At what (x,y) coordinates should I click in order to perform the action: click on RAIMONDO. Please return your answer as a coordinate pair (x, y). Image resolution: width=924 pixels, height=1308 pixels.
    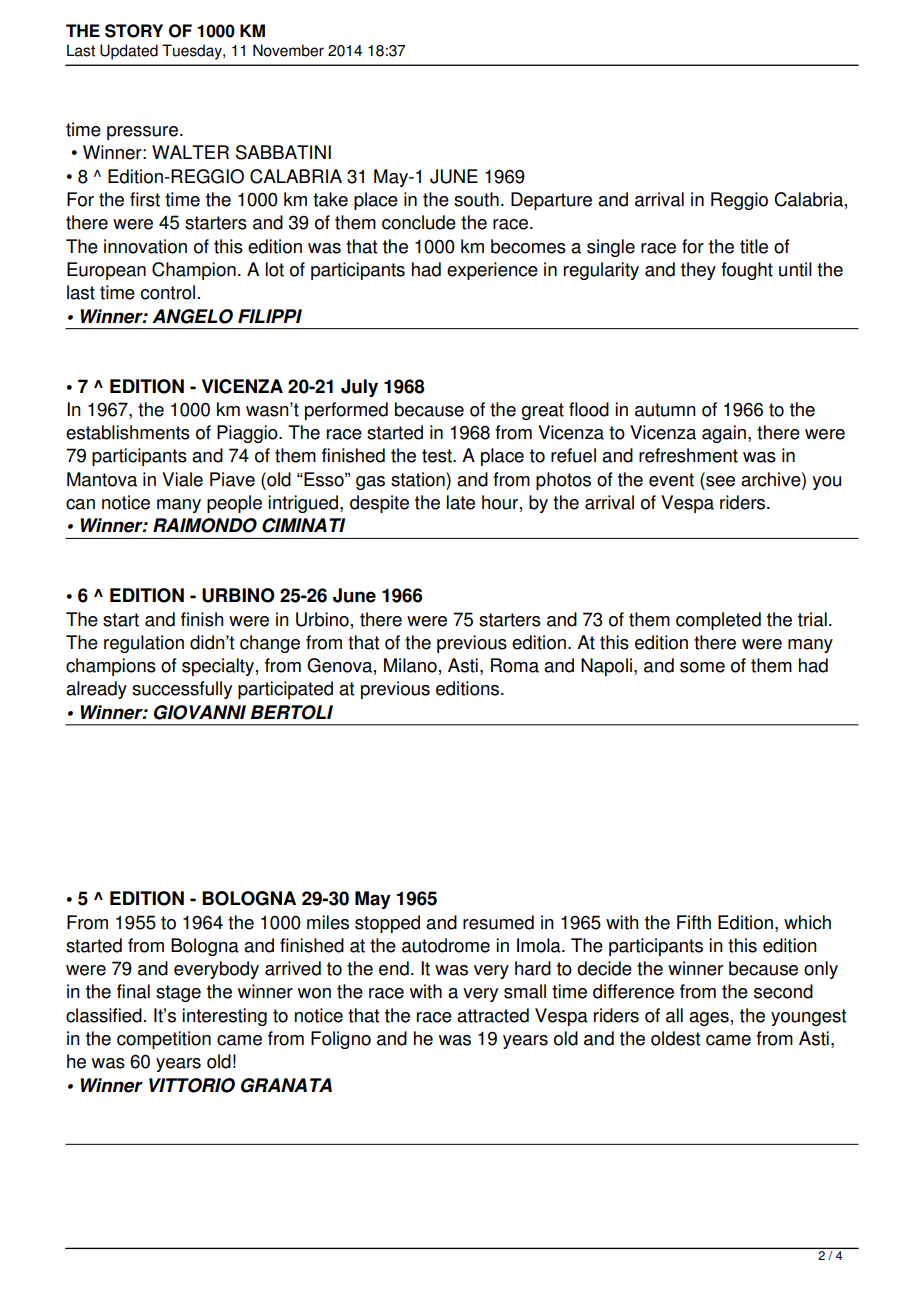
    Looking at the image, I should click on (205, 525).
